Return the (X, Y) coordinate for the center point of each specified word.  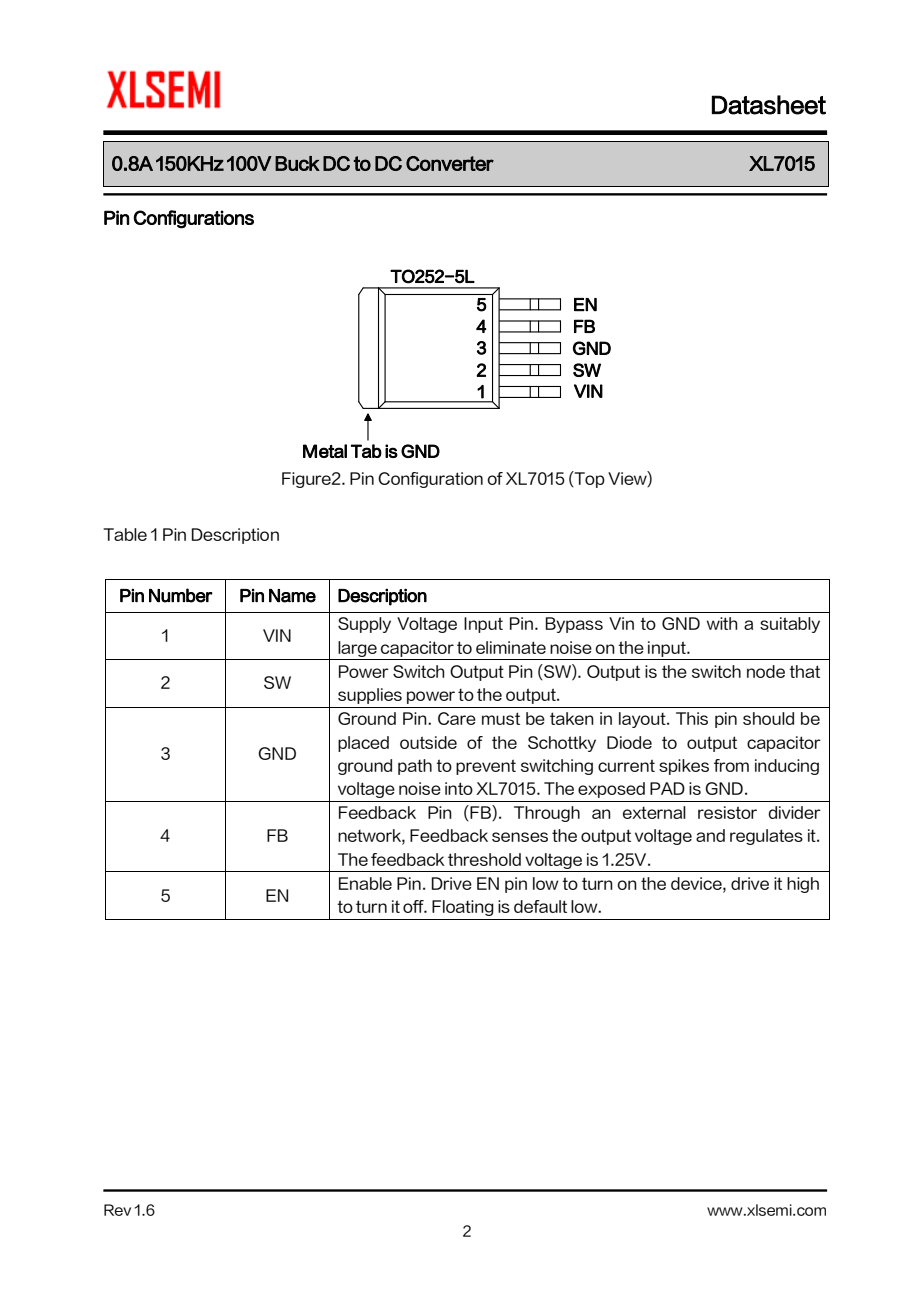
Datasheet (769, 105)
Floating (463, 908)
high (803, 885)
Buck (297, 163)
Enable (365, 883)
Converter (450, 163)
